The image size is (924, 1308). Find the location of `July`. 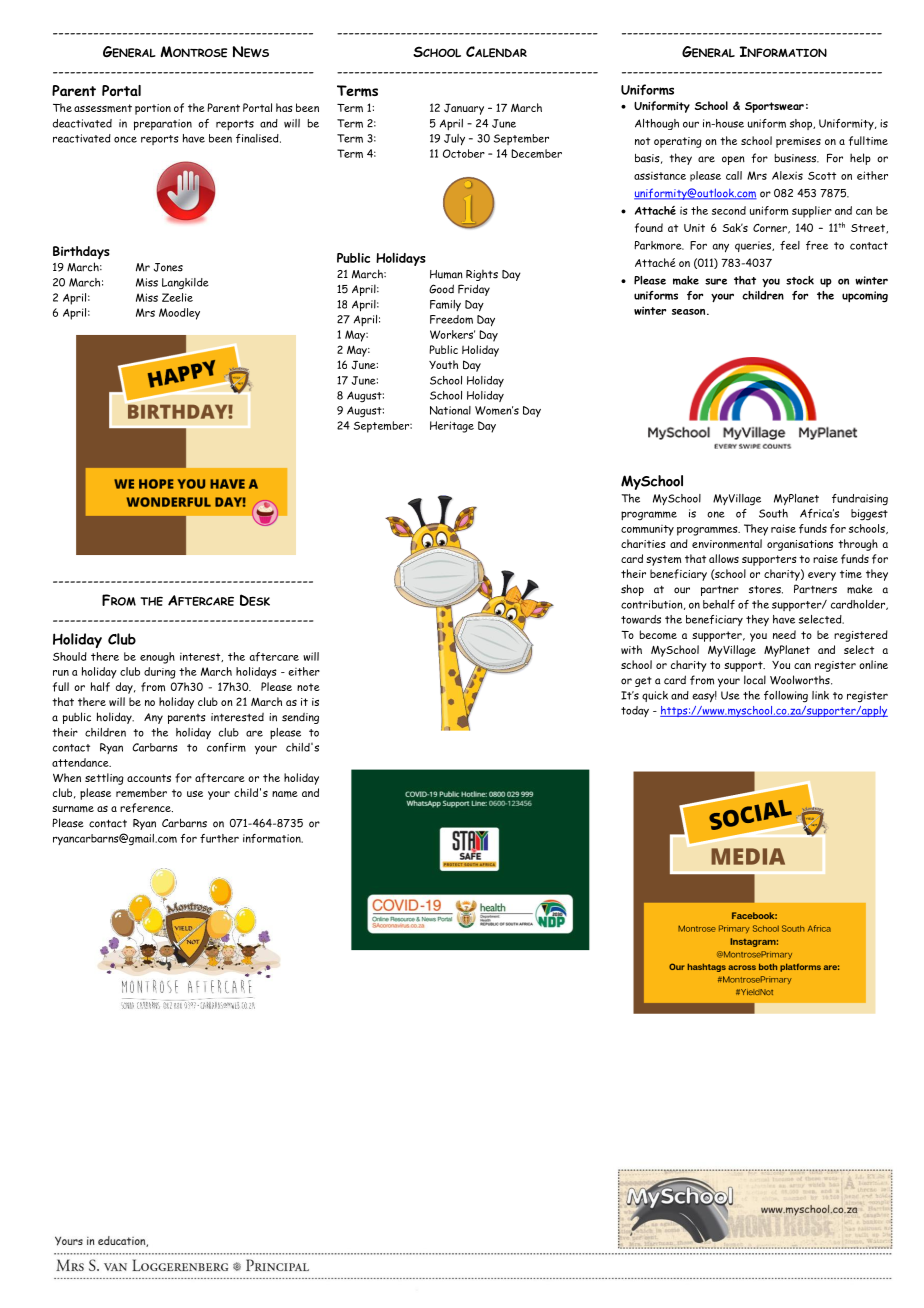

July is located at coordinates (454, 139).
